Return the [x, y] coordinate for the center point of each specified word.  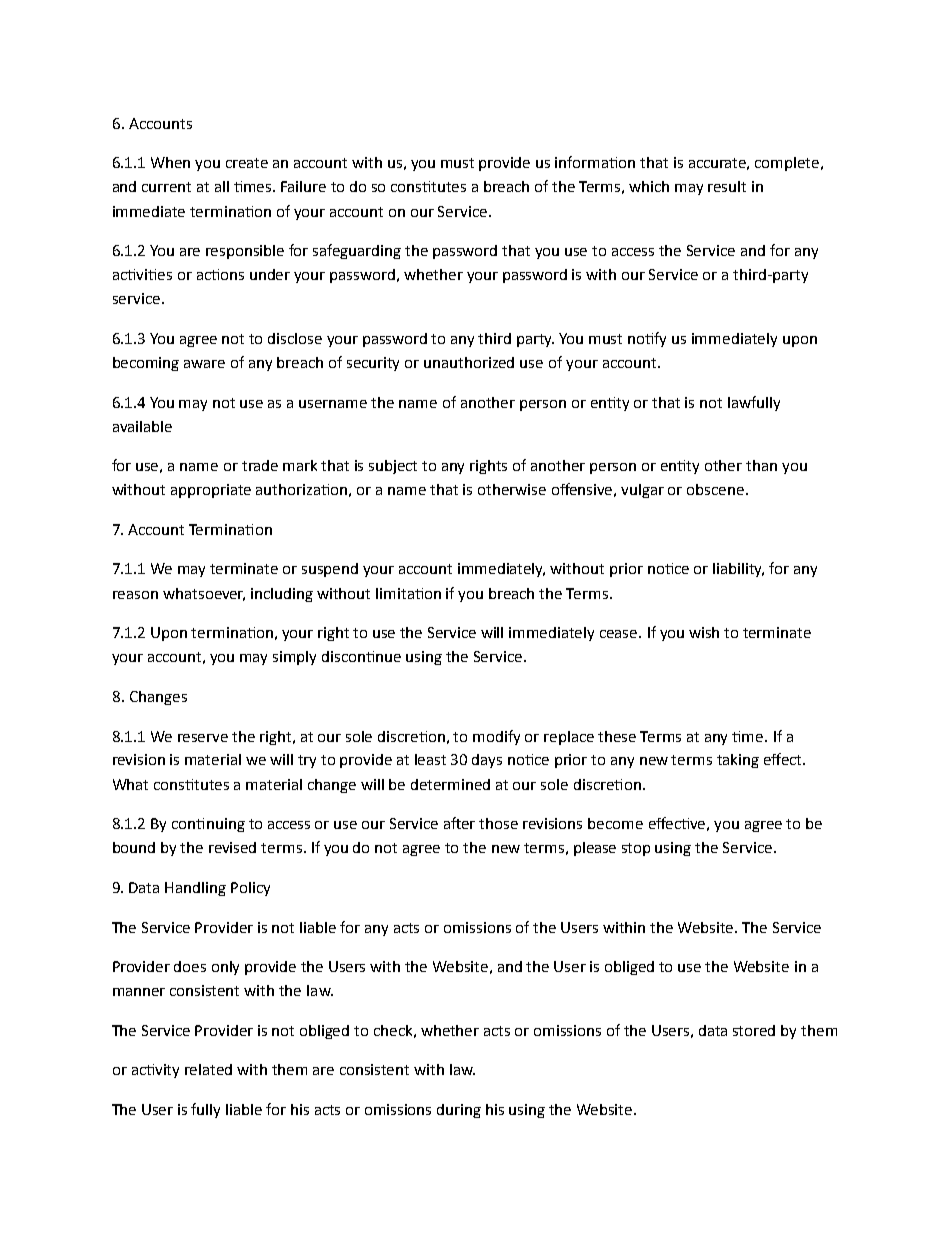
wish [704, 632]
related [208, 1069]
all [222, 186]
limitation [408, 593]
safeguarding [357, 251]
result [727, 186]
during [459, 1111]
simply [294, 658]
